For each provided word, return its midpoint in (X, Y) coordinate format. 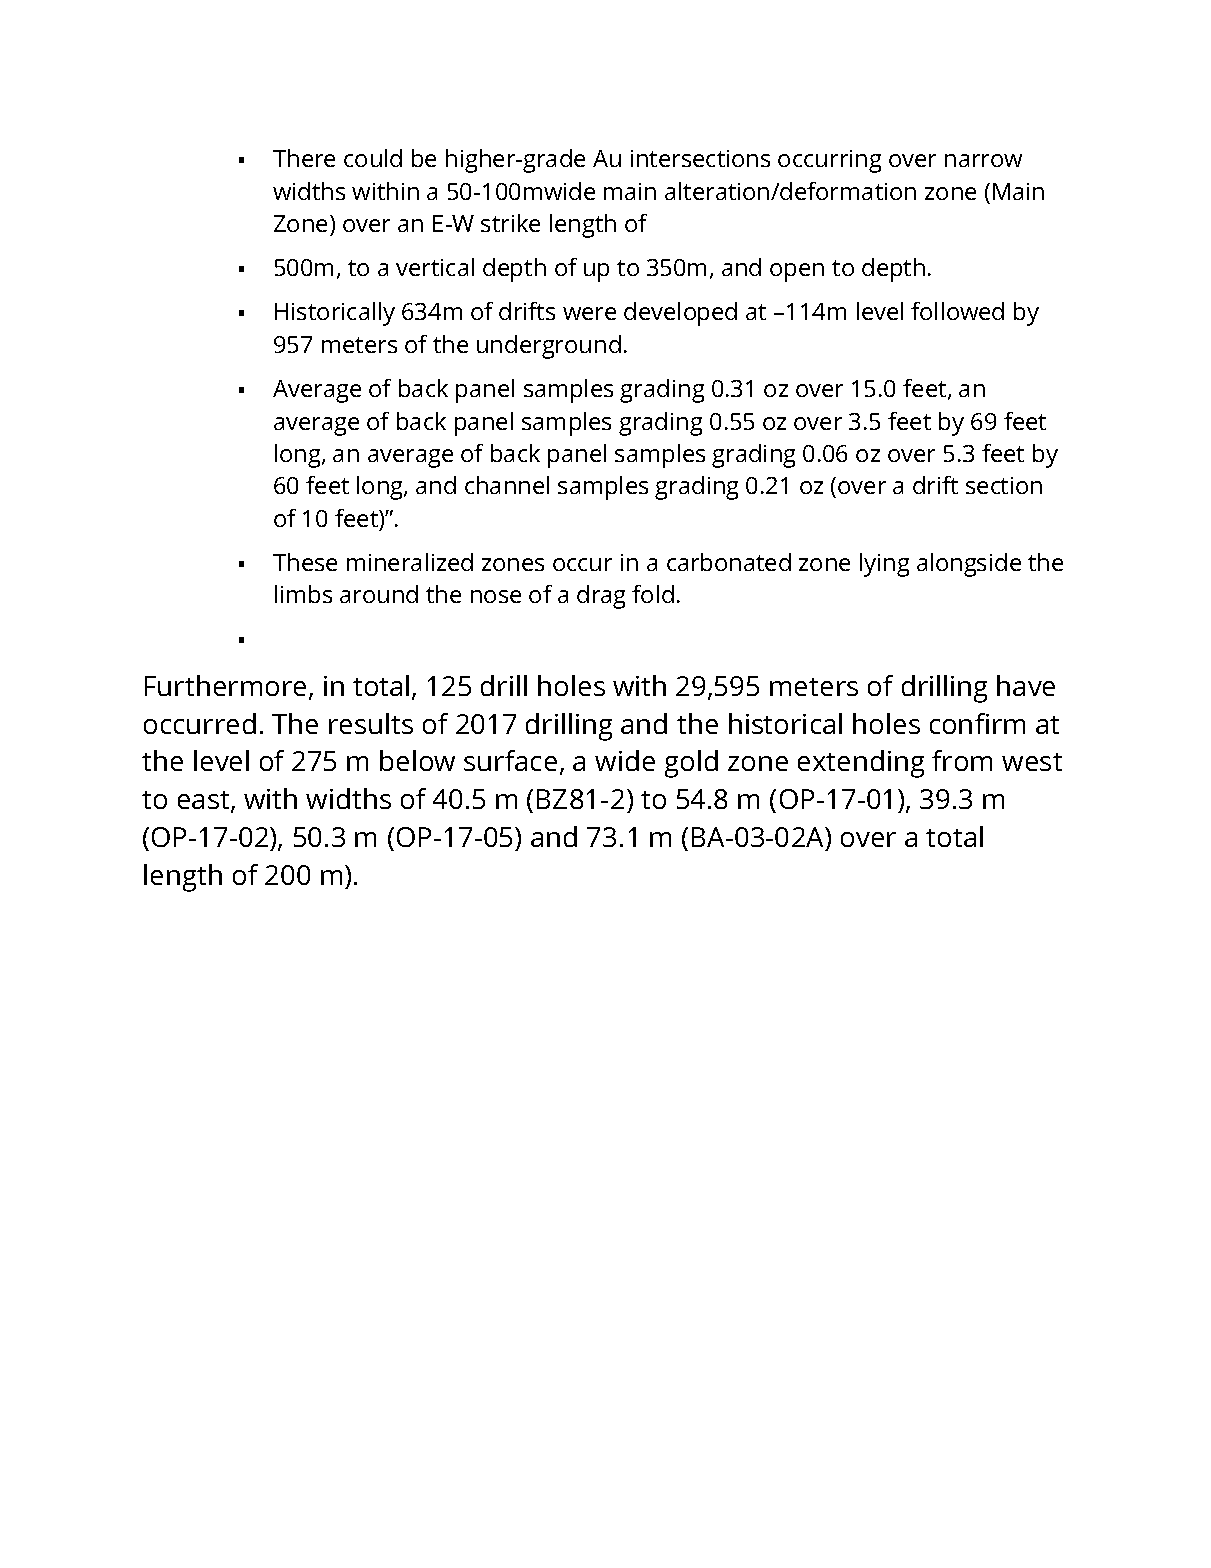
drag (601, 597)
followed (957, 311)
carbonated (729, 562)
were (589, 313)
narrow (983, 160)
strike (510, 223)
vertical (435, 267)
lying (884, 565)
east (205, 802)
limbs (303, 594)
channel (507, 485)
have (1026, 685)
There (304, 158)
